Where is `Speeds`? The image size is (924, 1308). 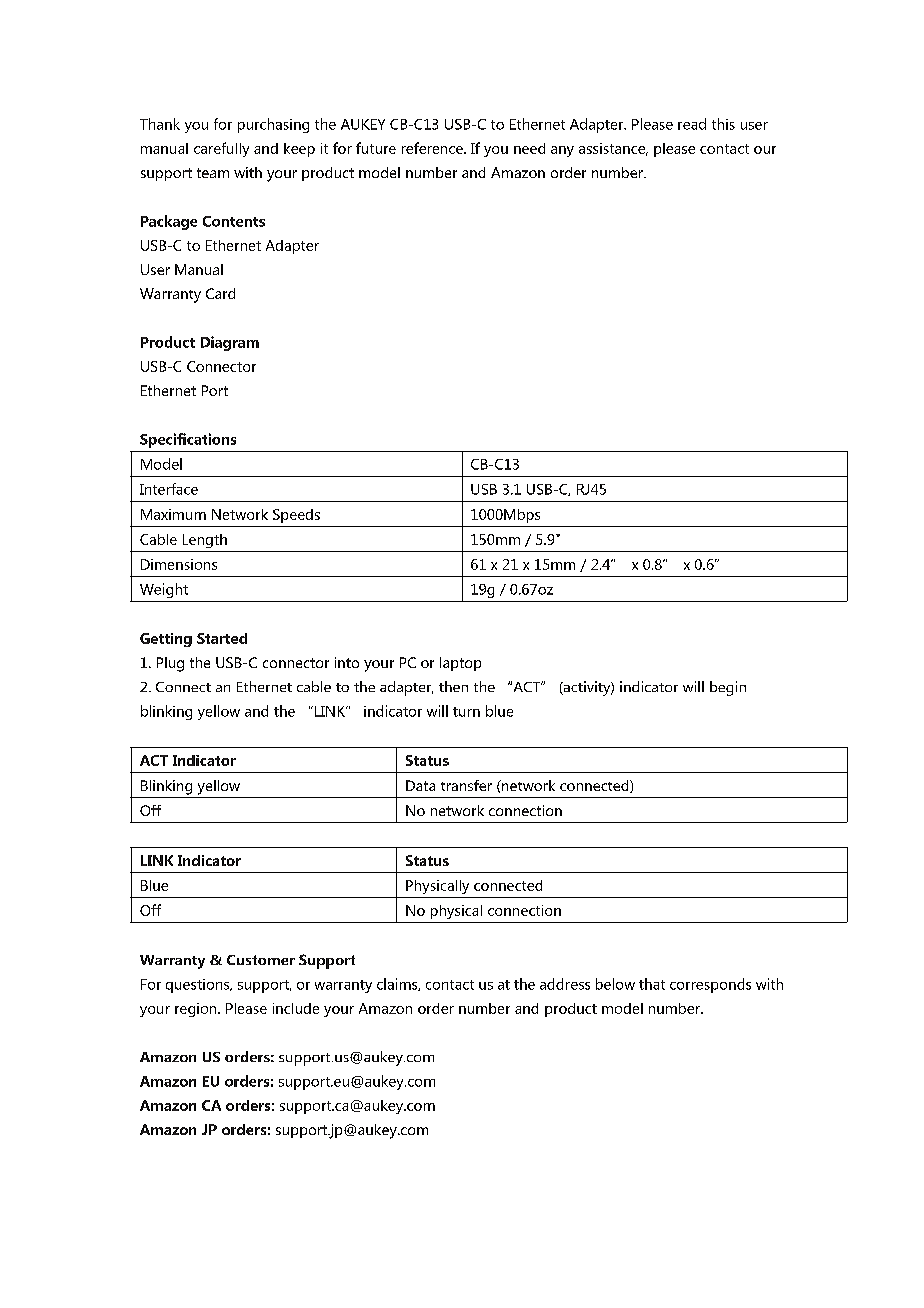
Speeds is located at coordinates (296, 516).
